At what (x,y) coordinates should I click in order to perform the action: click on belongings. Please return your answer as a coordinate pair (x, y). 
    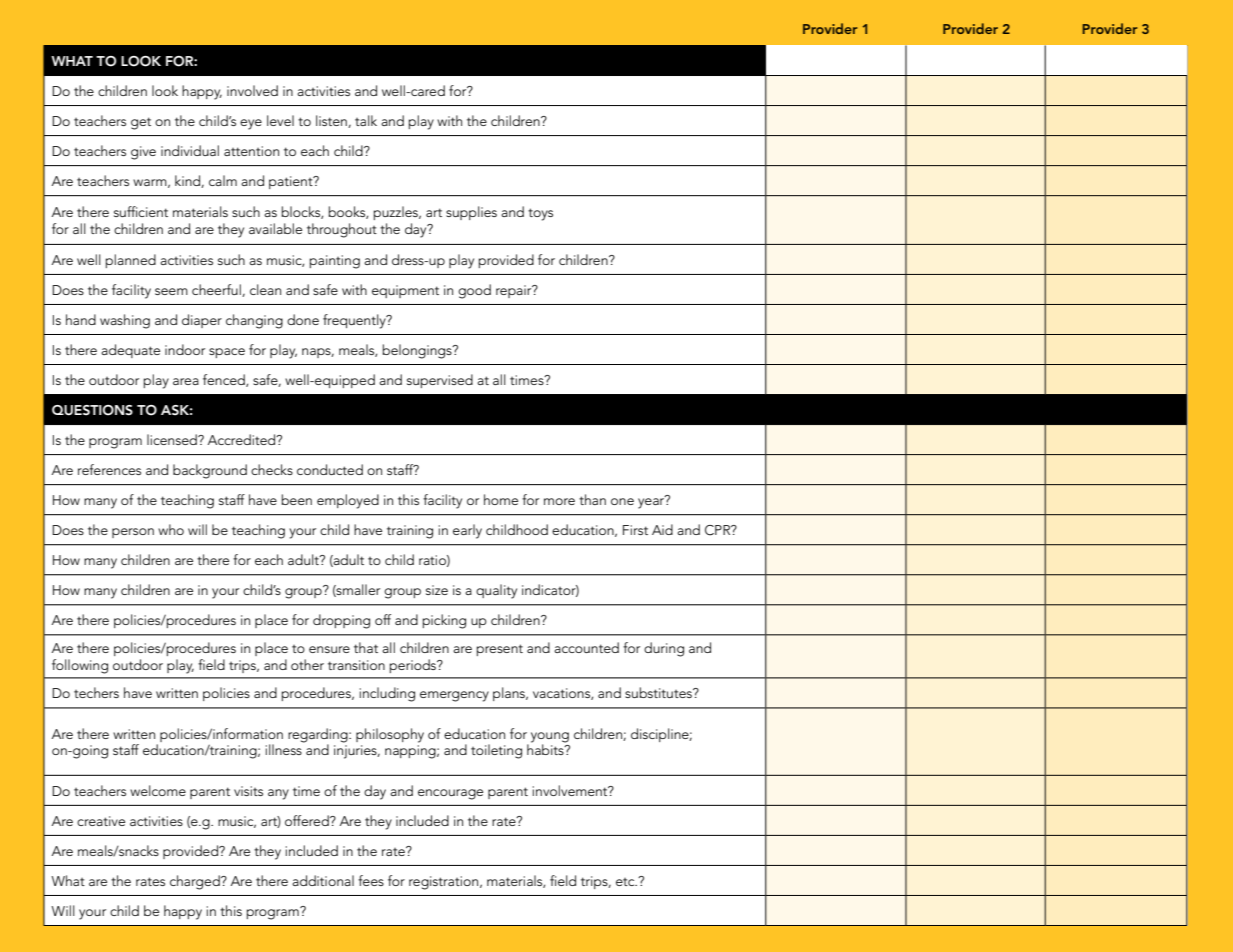
    Looking at the image, I should click on (418, 351).
